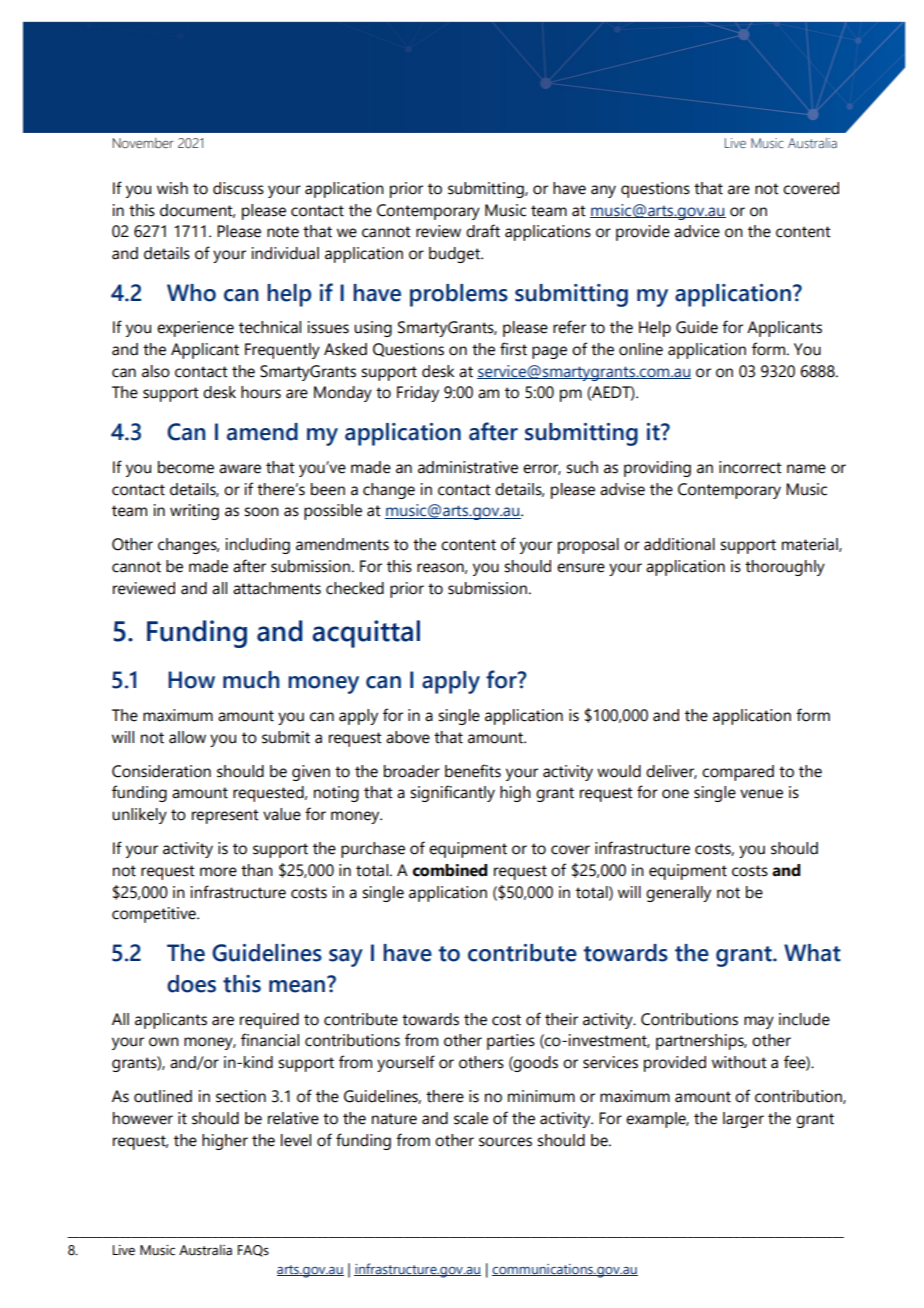 The height and width of the screenshot is (1308, 924). I want to click on draft, so click(483, 231).
